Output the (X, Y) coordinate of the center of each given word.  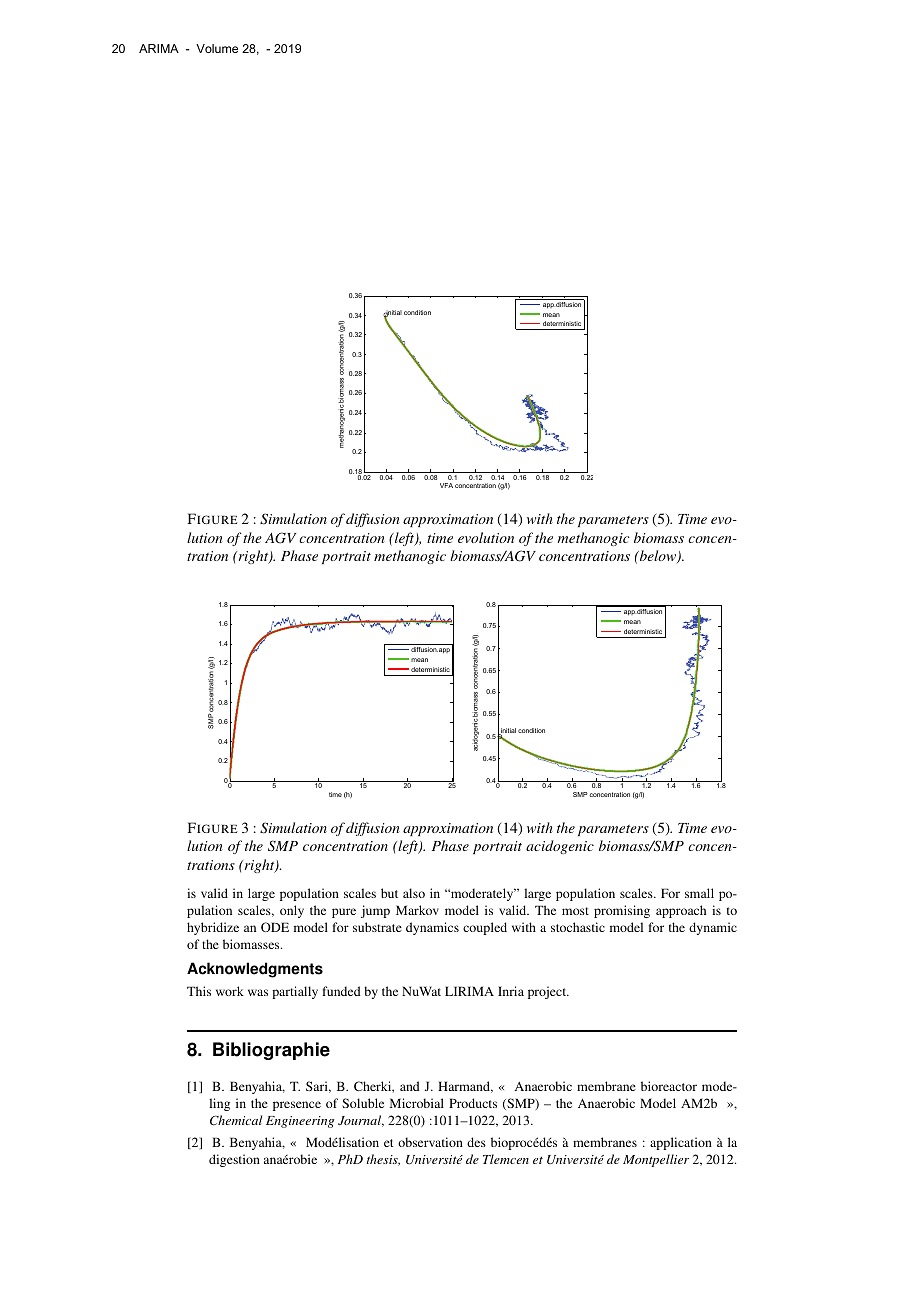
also (414, 893)
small (699, 893)
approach (681, 911)
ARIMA (159, 48)
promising (622, 911)
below (658, 557)
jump (375, 911)
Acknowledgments (255, 970)
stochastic (578, 927)
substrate (377, 927)
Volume (217, 48)
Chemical (236, 1120)
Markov (417, 910)
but (389, 893)
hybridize (213, 928)
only (292, 911)
